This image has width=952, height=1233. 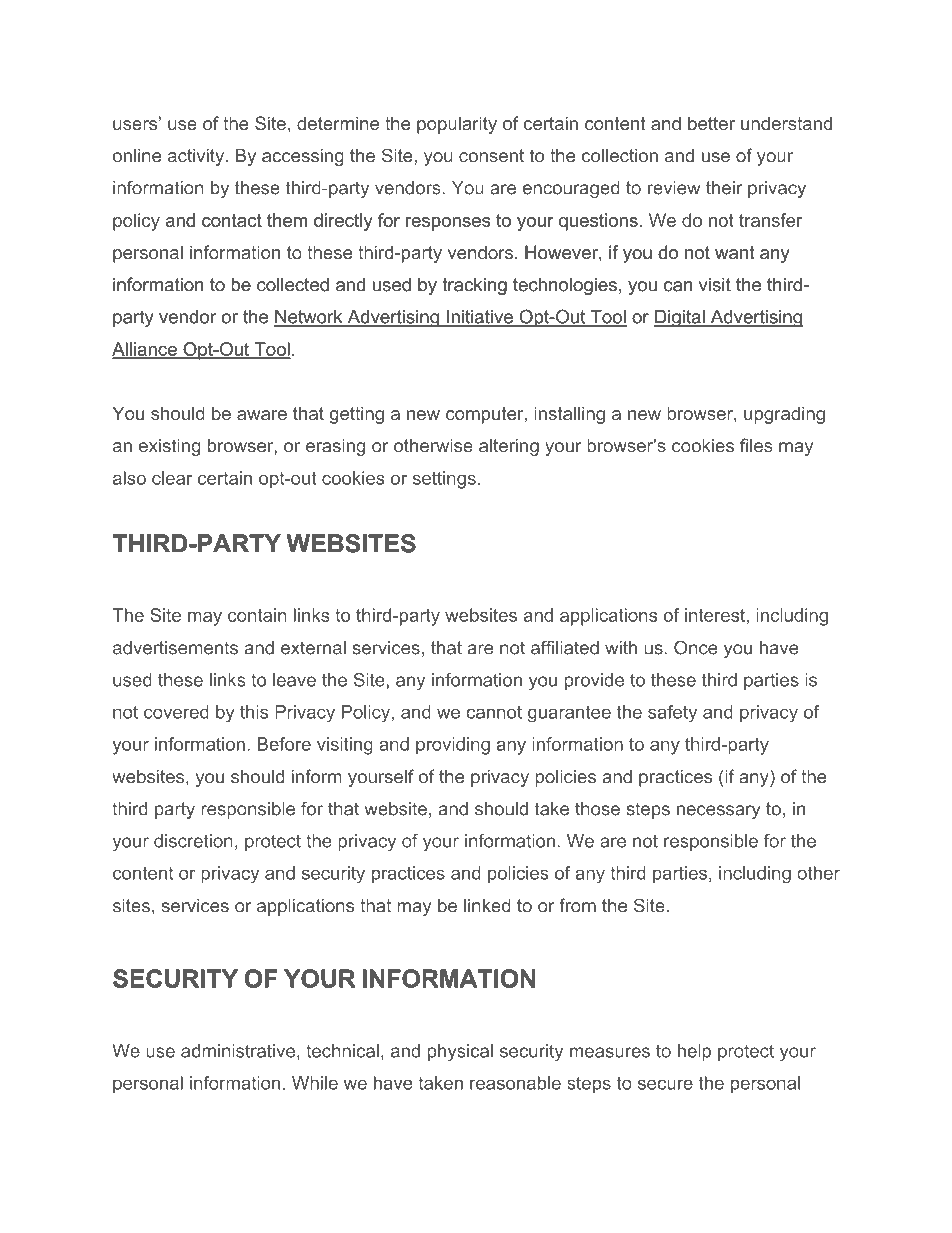 What do you see at coordinates (565, 647) in the image?
I see `affiliated` at bounding box center [565, 647].
